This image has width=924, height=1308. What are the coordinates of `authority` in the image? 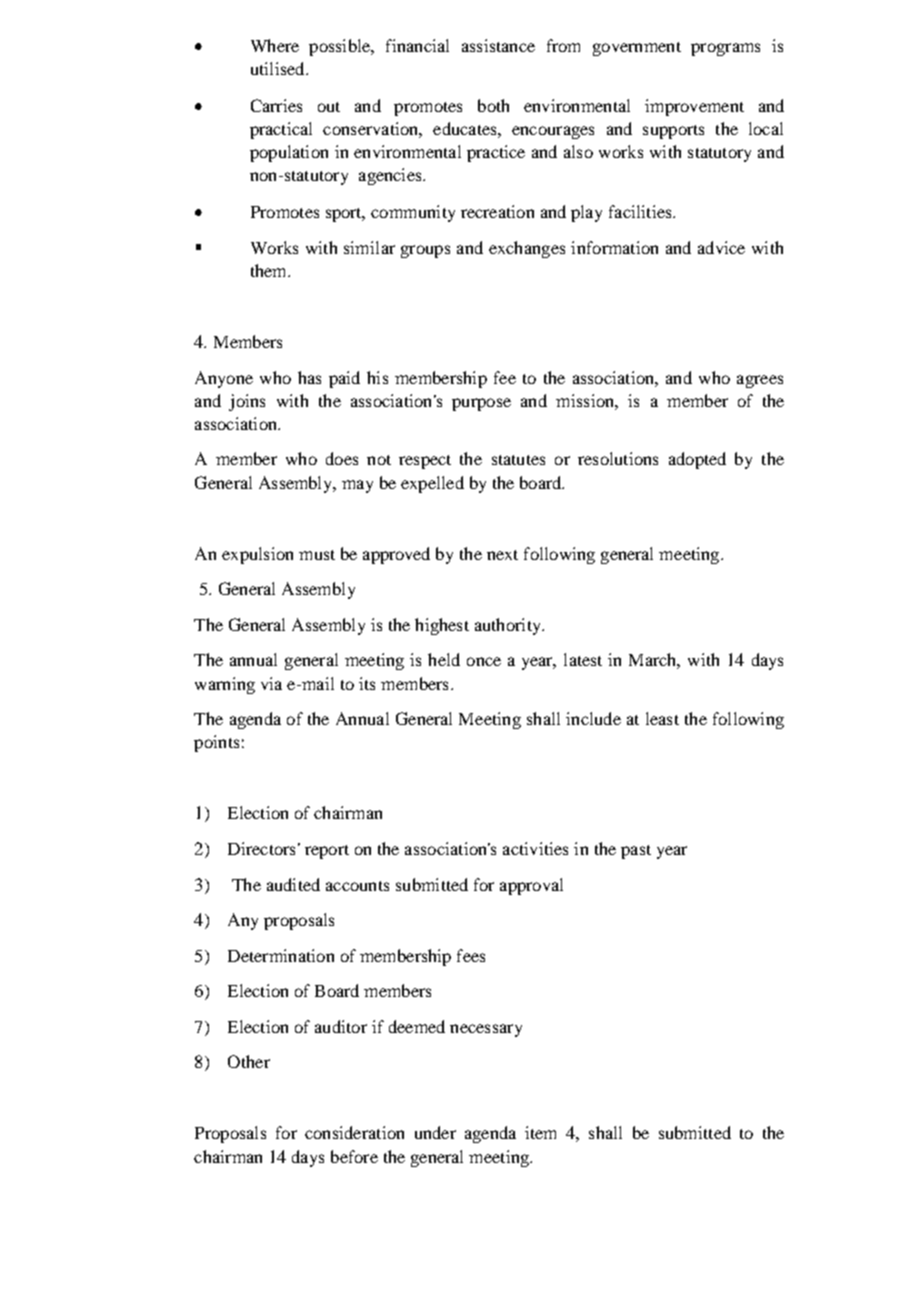 It's located at (509, 626).
